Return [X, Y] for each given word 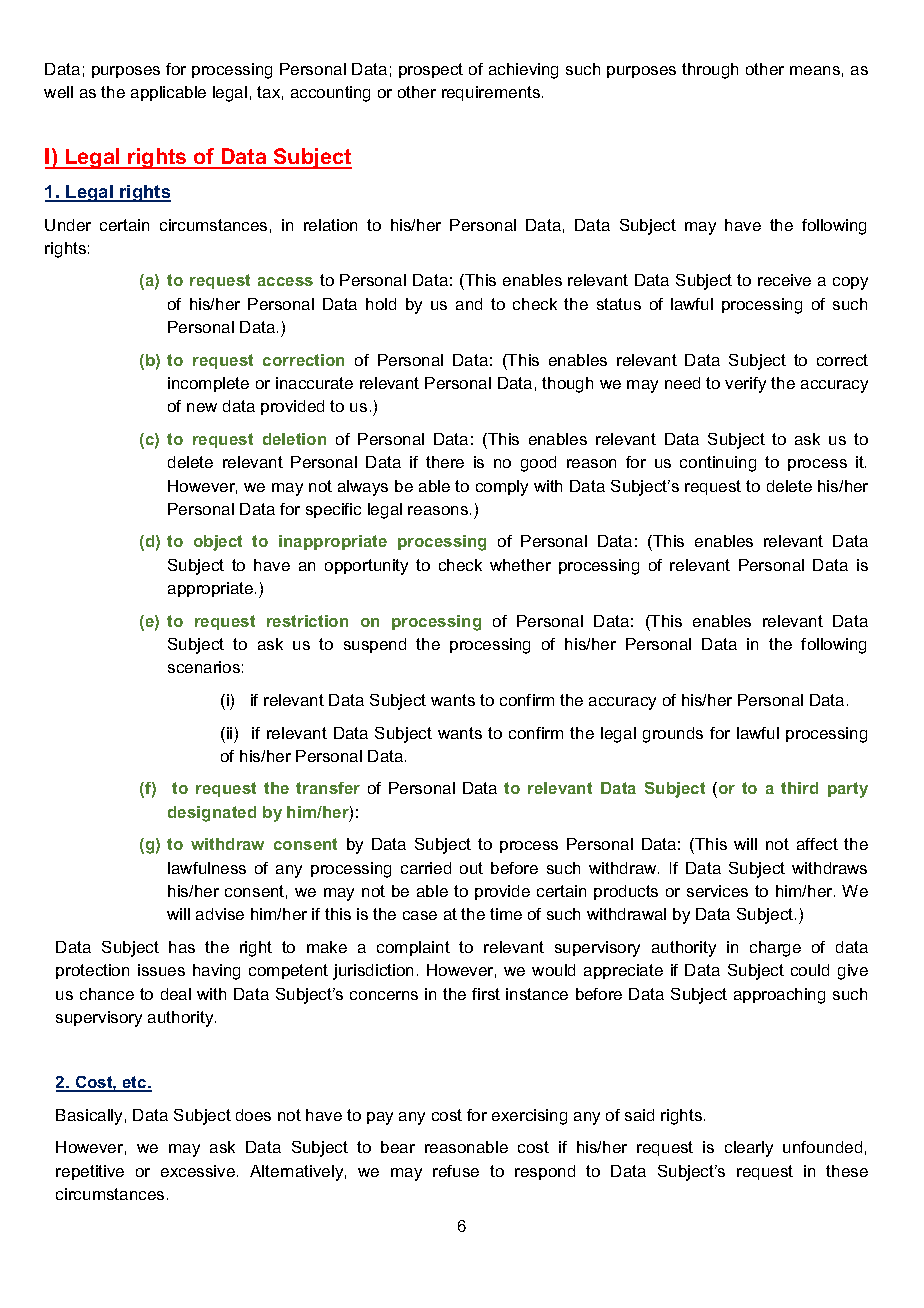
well [58, 92]
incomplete [208, 384]
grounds [673, 735]
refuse [456, 1171]
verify [745, 385]
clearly [749, 1149]
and [469, 304]
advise [220, 914]
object [218, 543]
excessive [198, 1171]
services [717, 891]
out [471, 868]
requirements [492, 93]
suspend [375, 645]
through [710, 71]
